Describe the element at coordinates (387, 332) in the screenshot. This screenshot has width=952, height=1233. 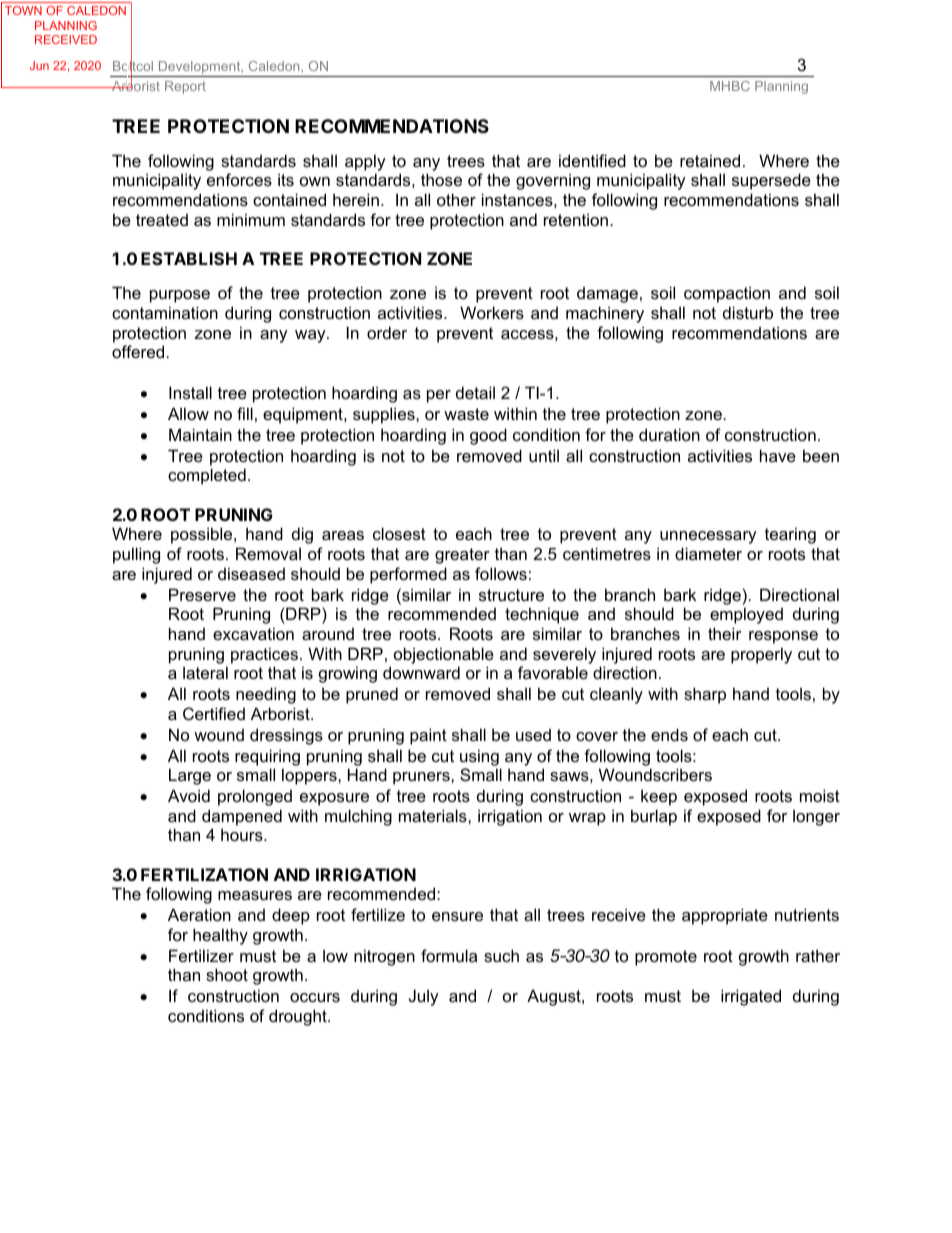
I see `order` at that location.
